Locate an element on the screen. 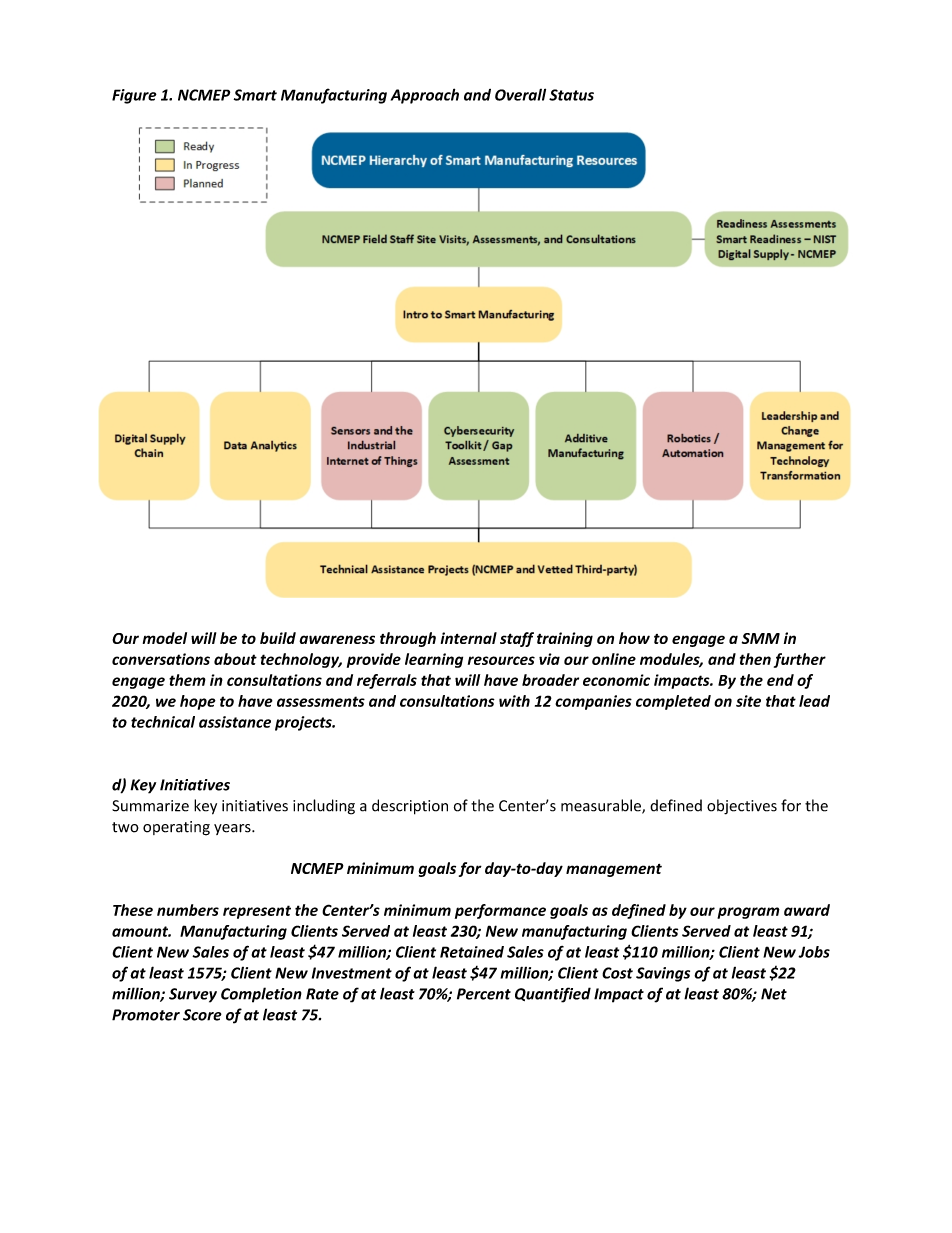 The height and width of the screenshot is (1233, 952). internal is located at coordinates (469, 638).
